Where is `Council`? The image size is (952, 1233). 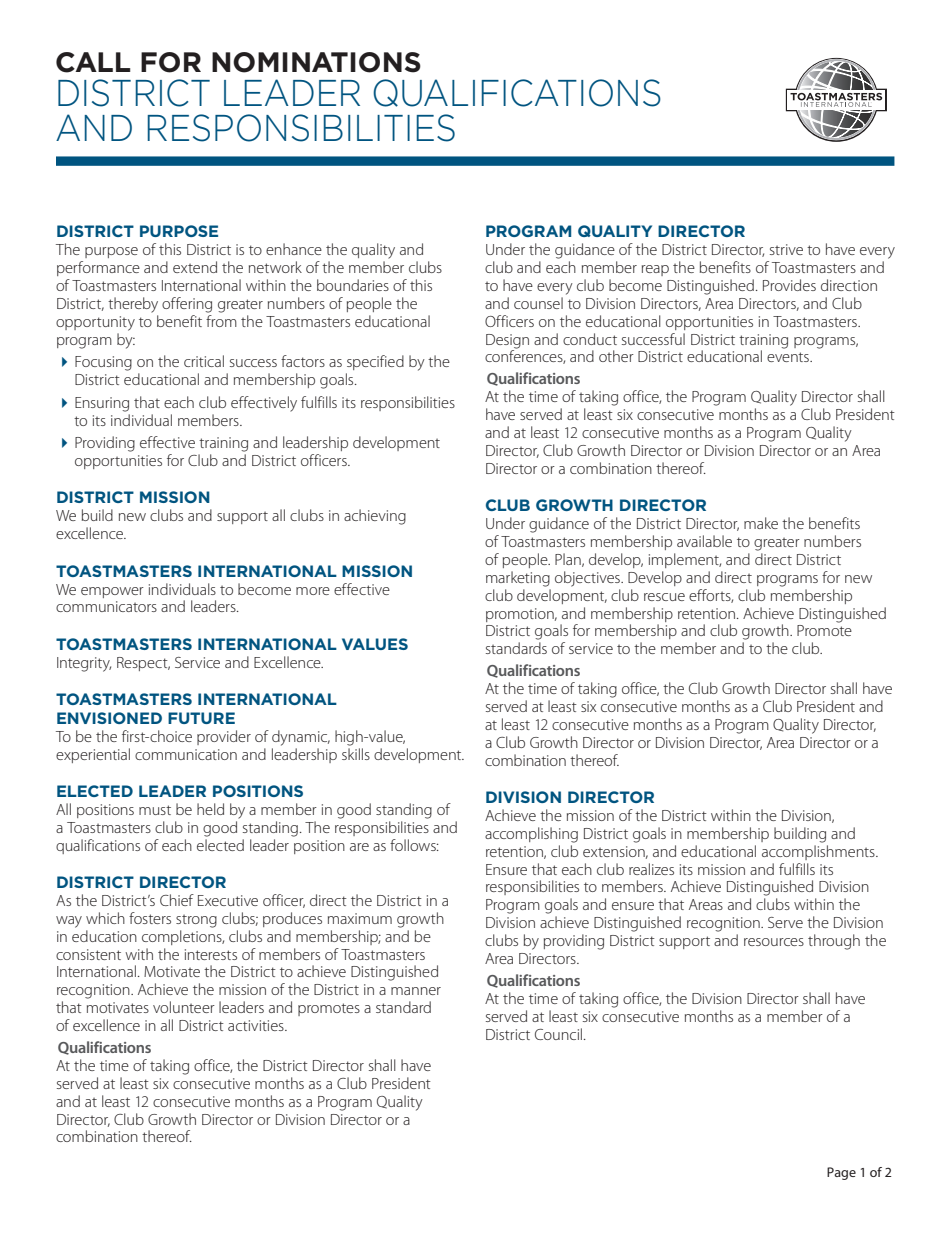 Council is located at coordinates (560, 1034).
